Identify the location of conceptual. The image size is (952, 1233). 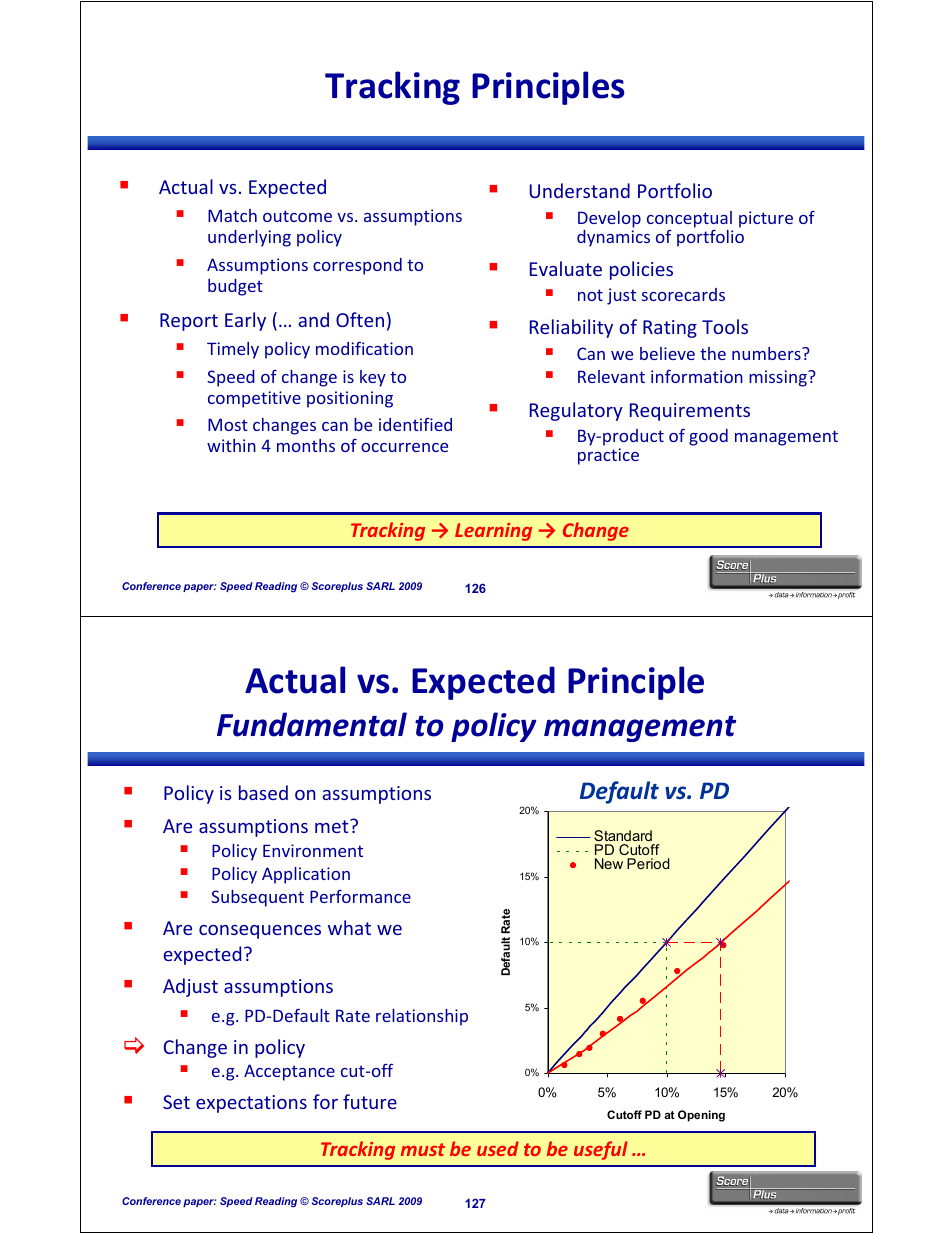
(689, 219).
